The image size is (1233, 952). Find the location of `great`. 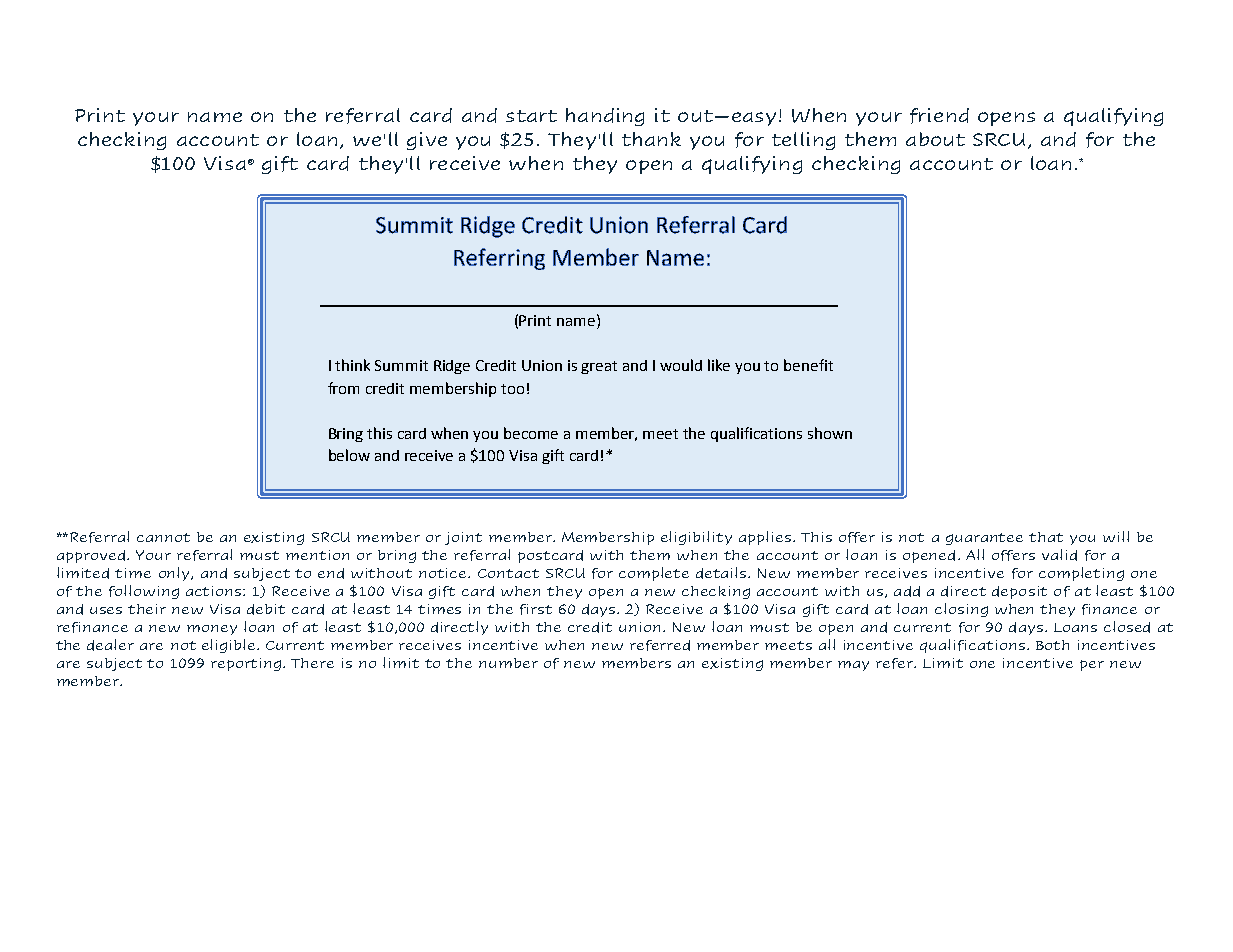

great is located at coordinates (599, 367).
